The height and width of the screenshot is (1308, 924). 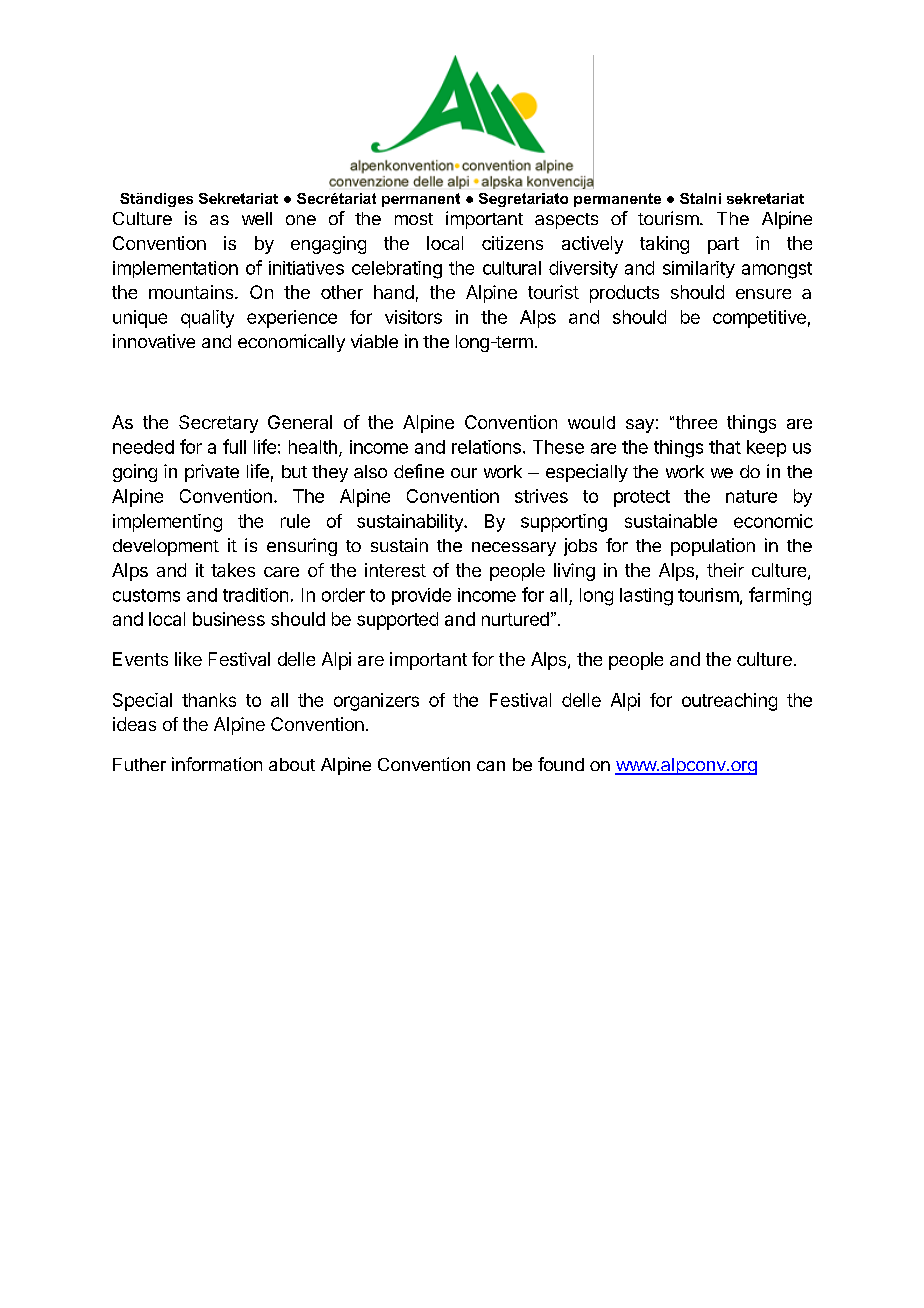 What do you see at coordinates (491, 766) in the screenshot?
I see `can` at bounding box center [491, 766].
